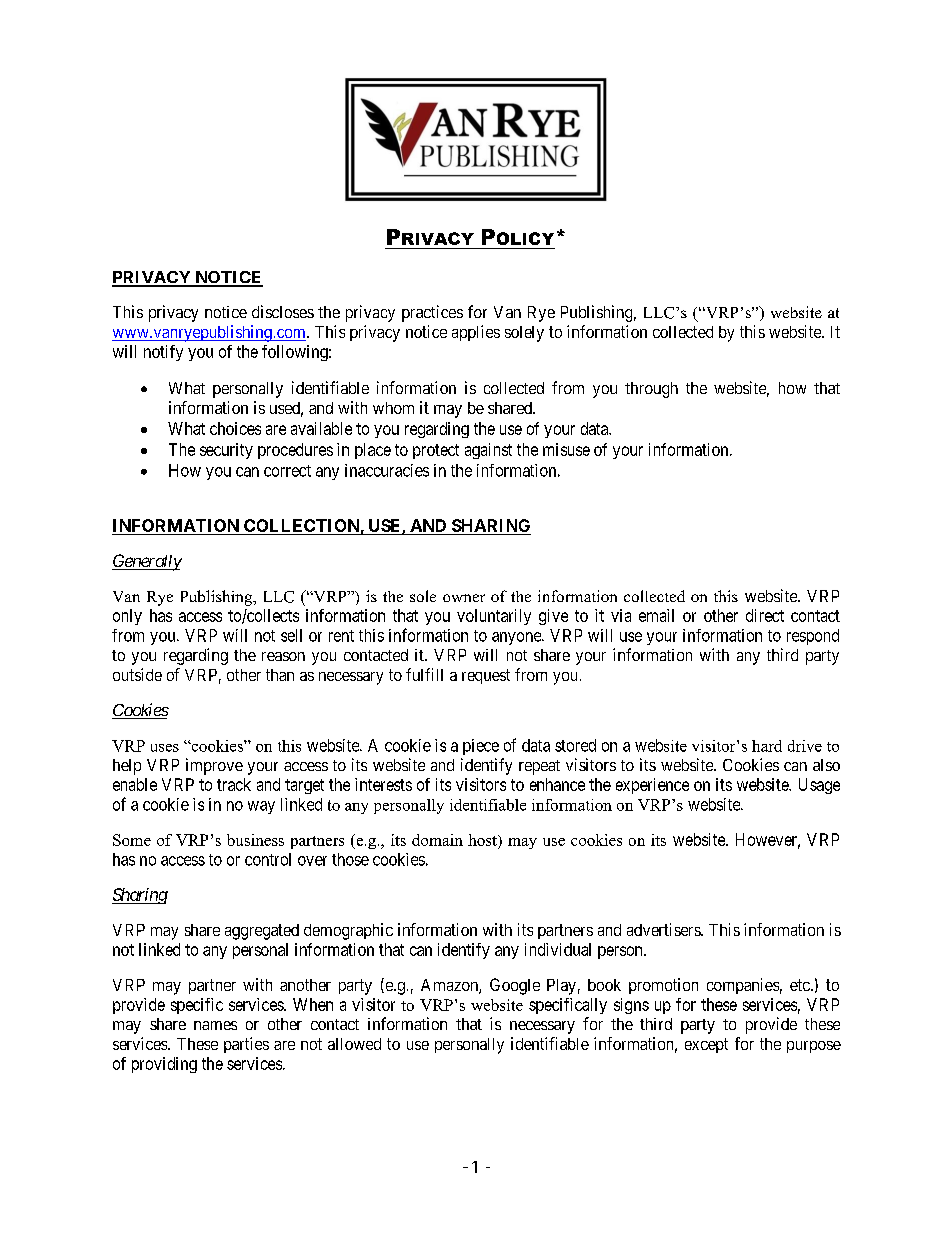  I want to click on Amazon, so click(450, 986).
